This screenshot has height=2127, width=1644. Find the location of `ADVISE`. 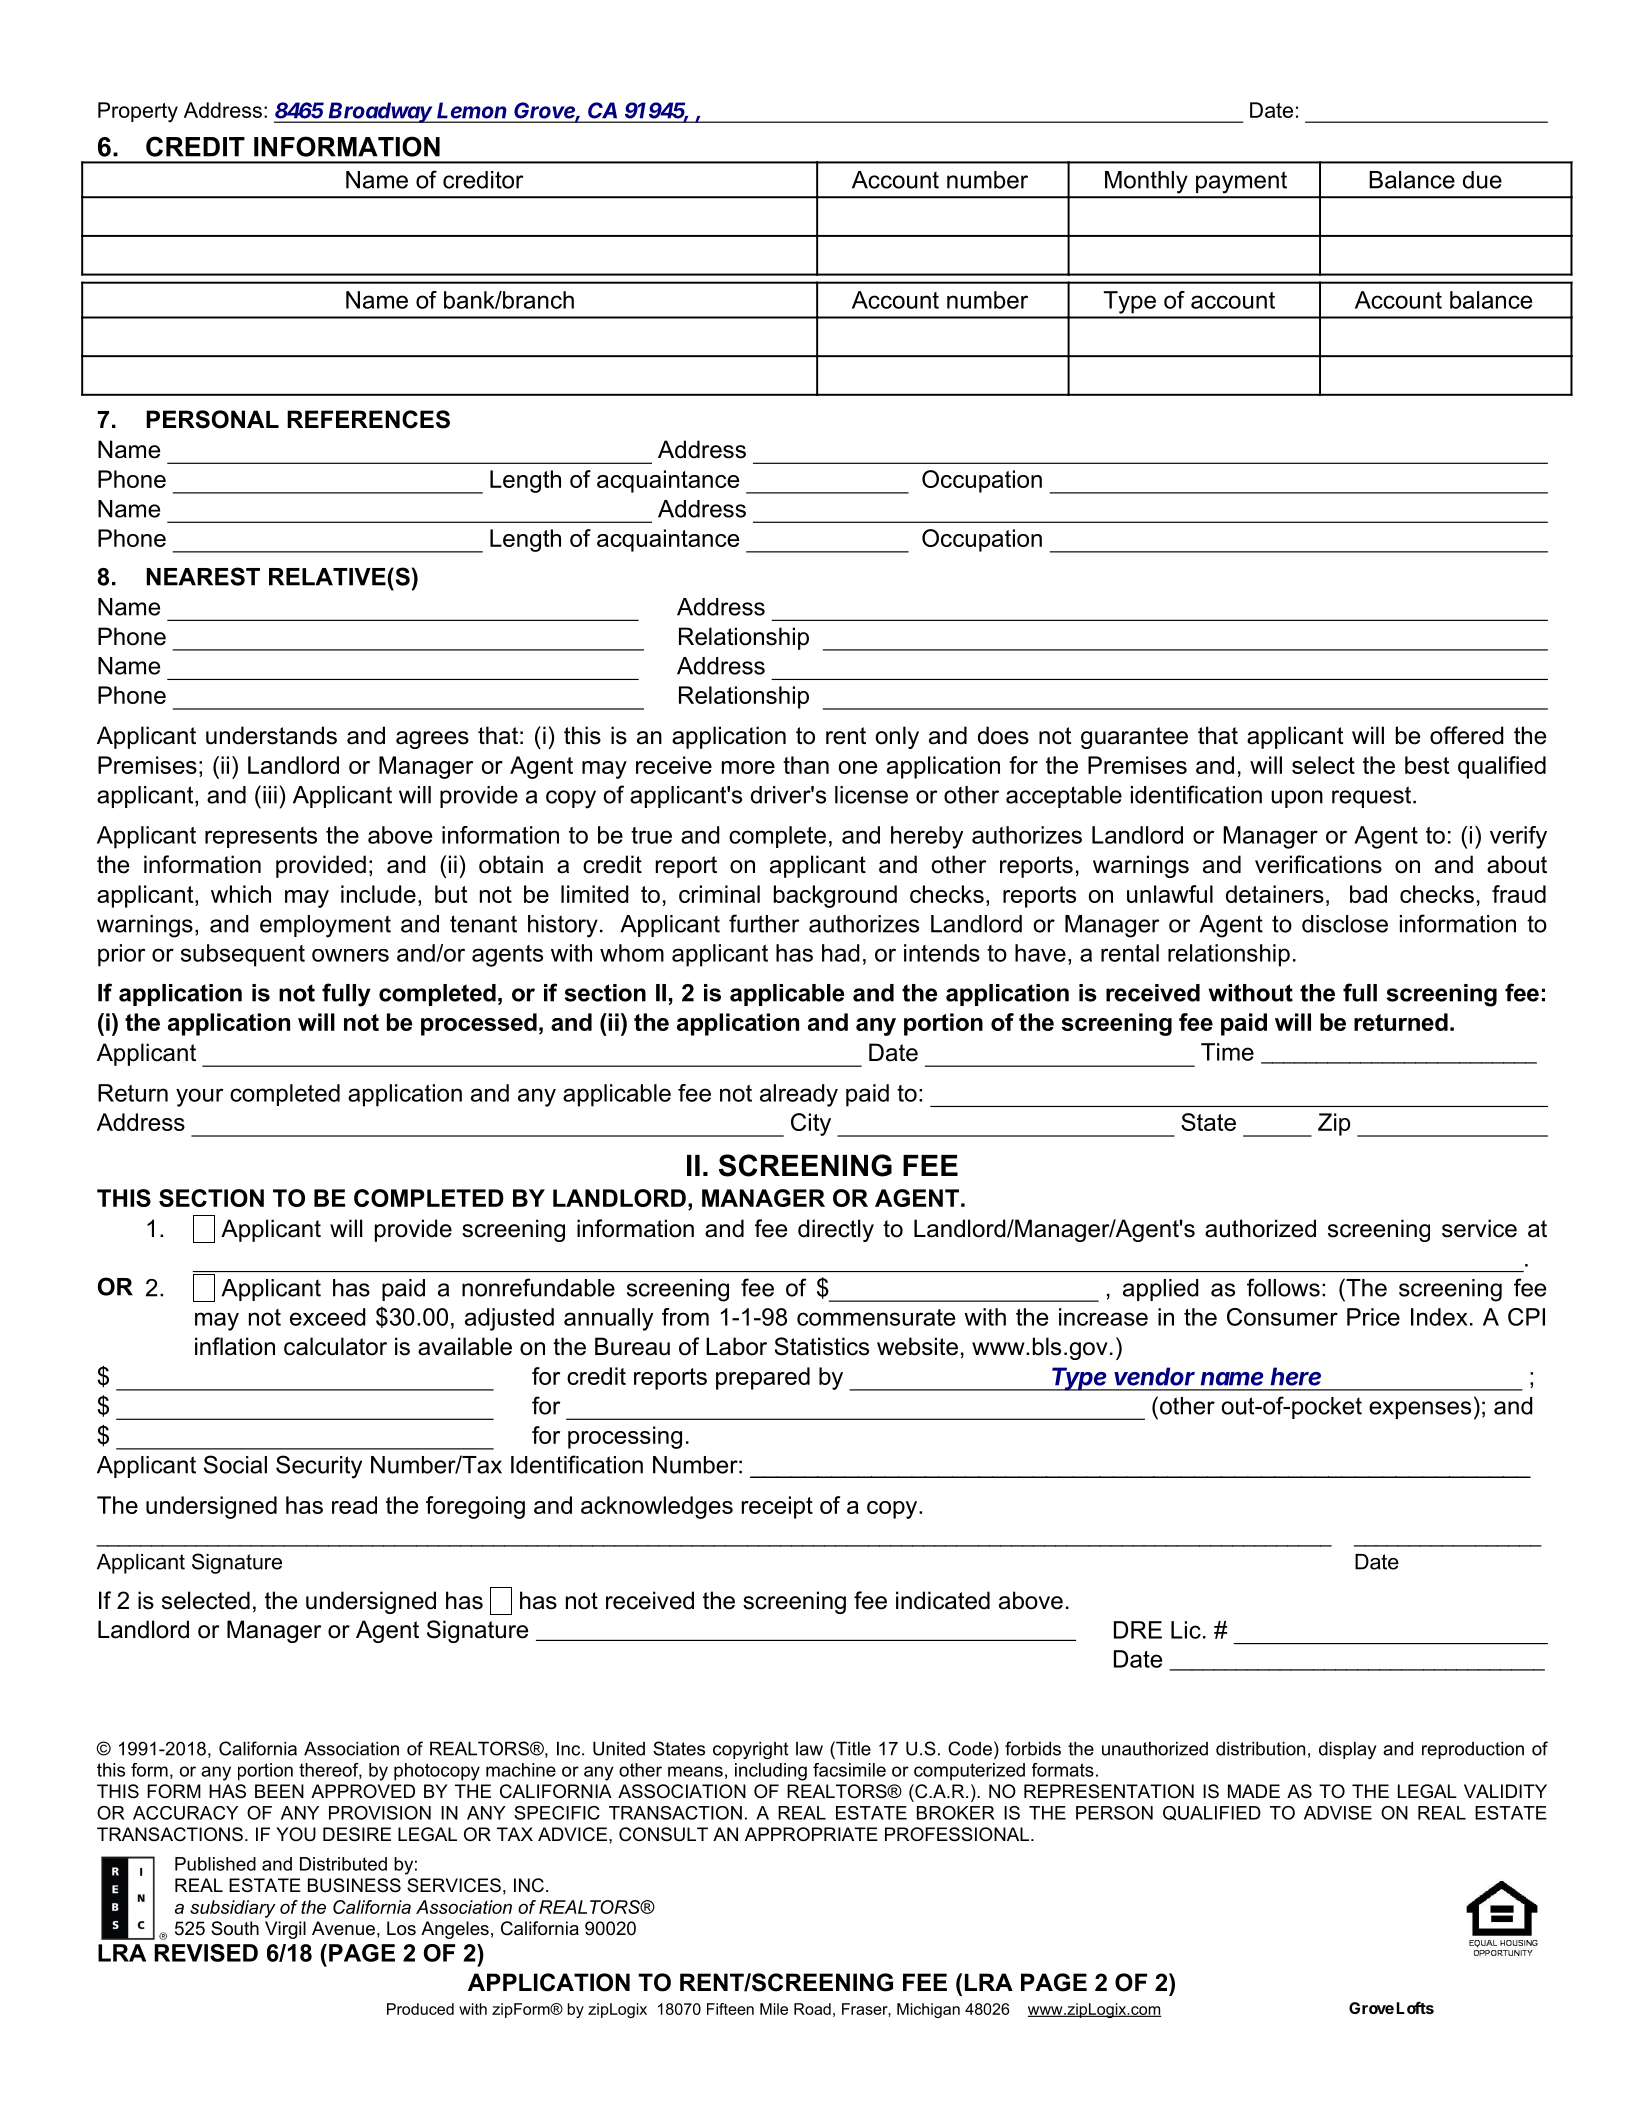

ADVISE is located at coordinates (1338, 1813).
